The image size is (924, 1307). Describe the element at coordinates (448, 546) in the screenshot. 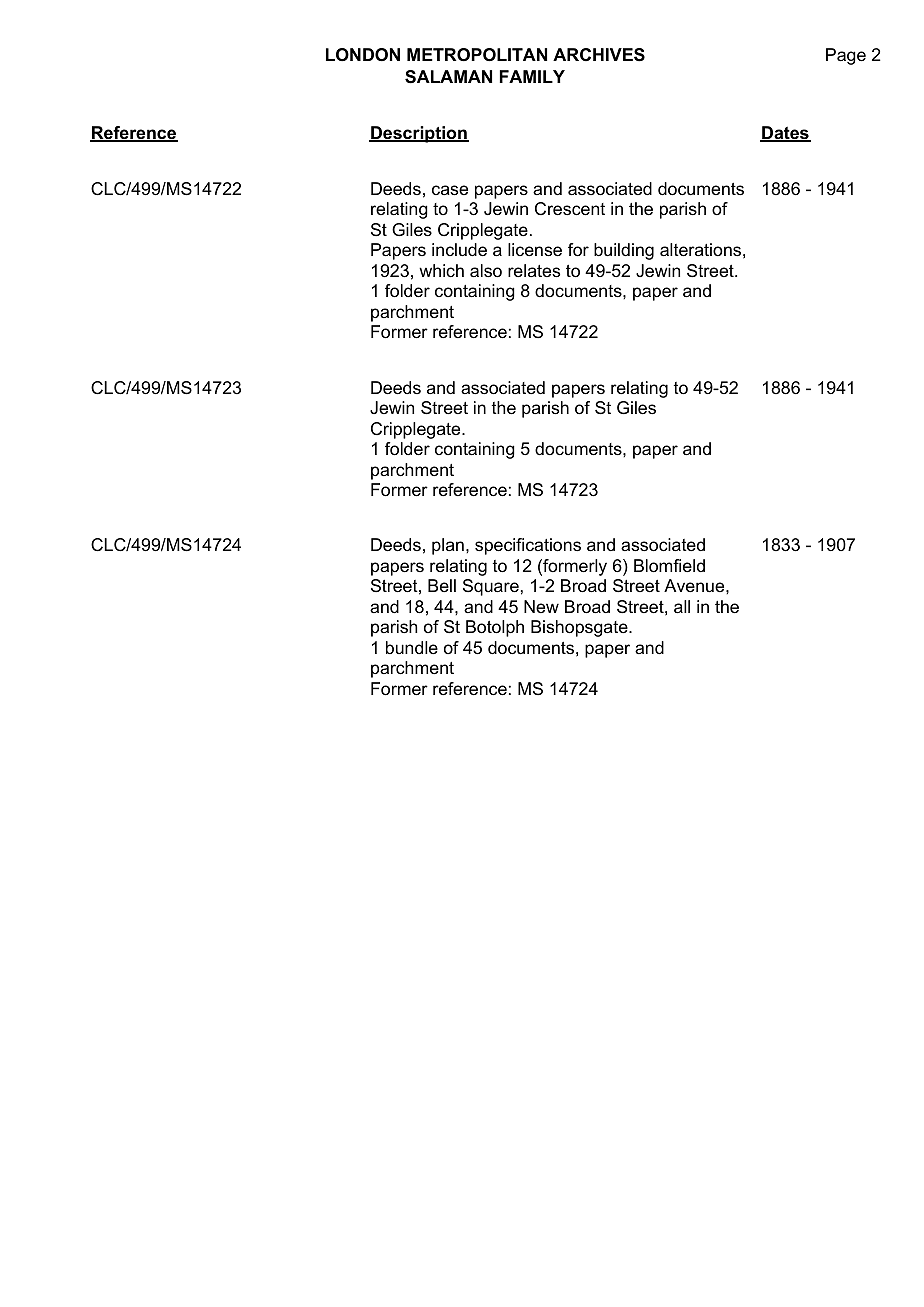

I see `plan` at that location.
